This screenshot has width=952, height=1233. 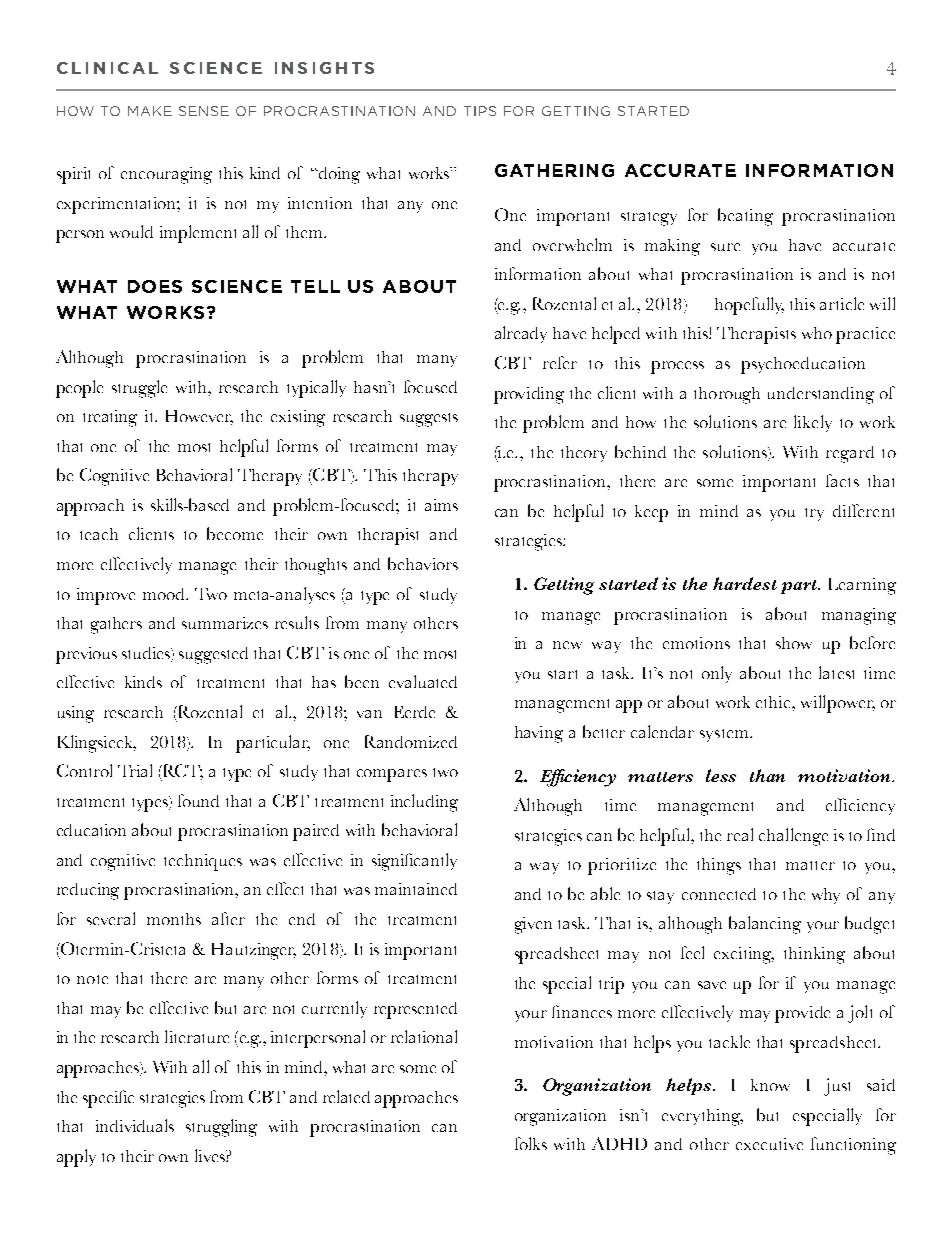 I want to click on likely, so click(x=813, y=423).
